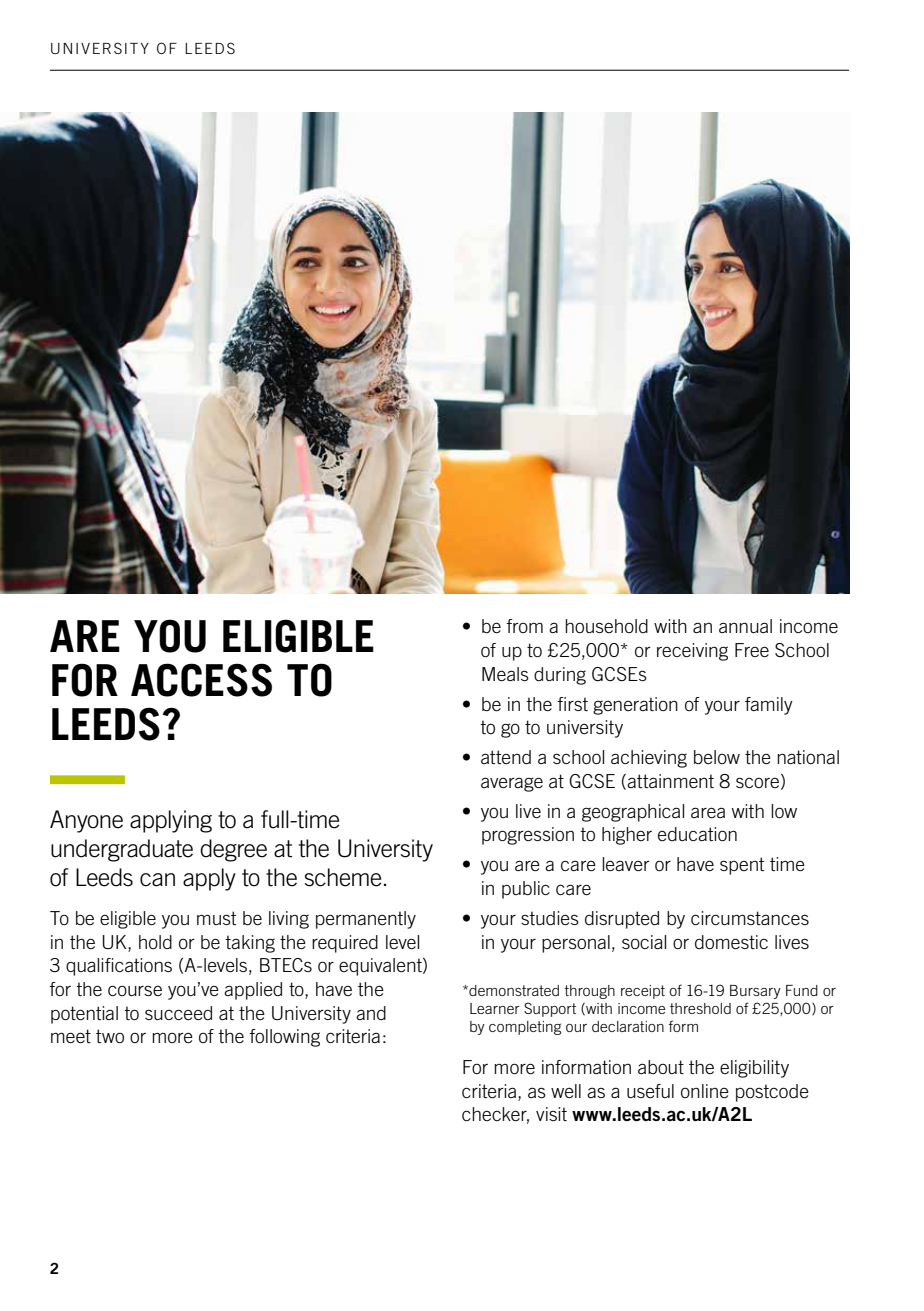  Describe the element at coordinates (551, 1114) in the screenshot. I see `visit` at that location.
